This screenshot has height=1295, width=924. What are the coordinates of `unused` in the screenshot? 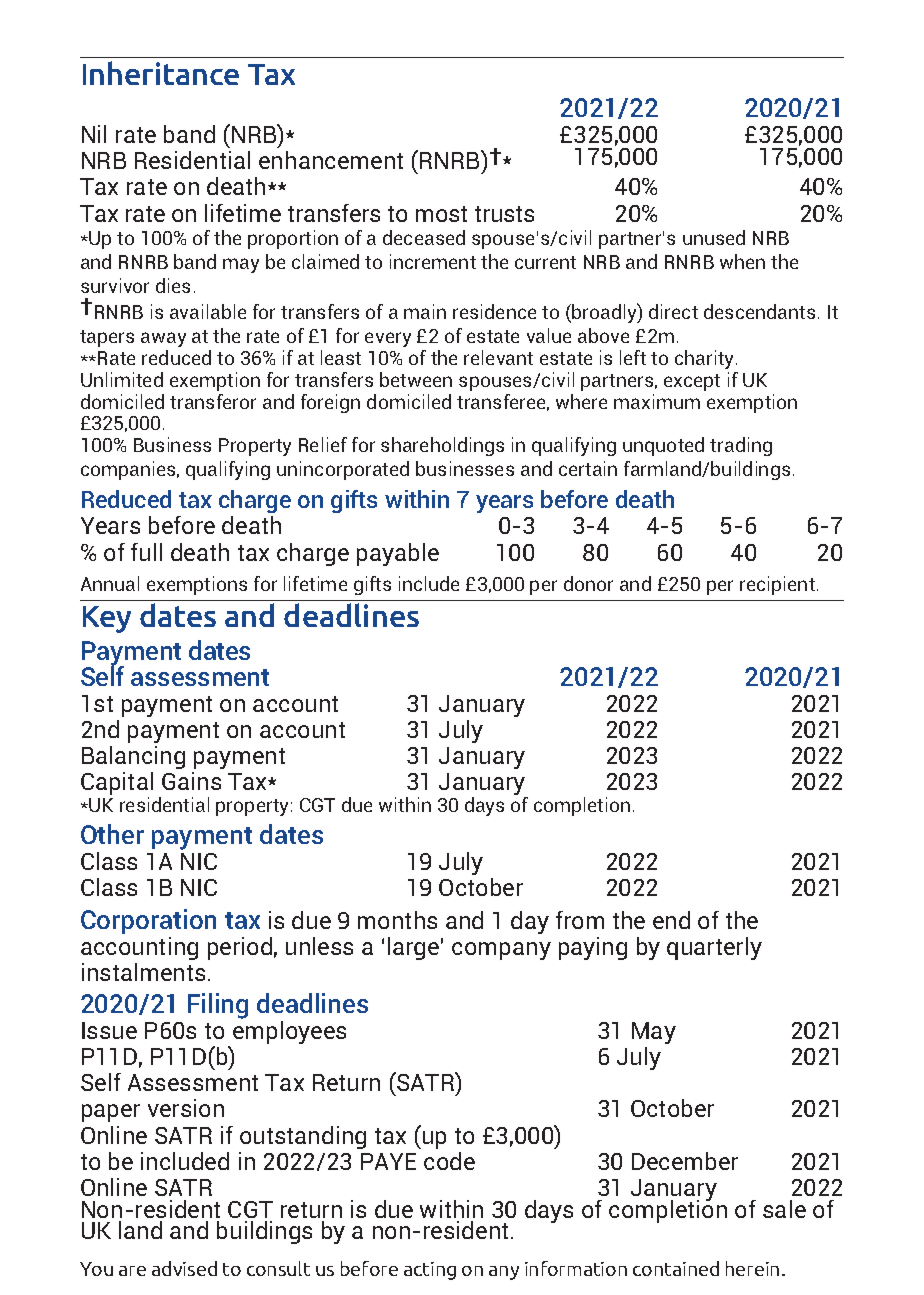 It's located at (714, 237).
